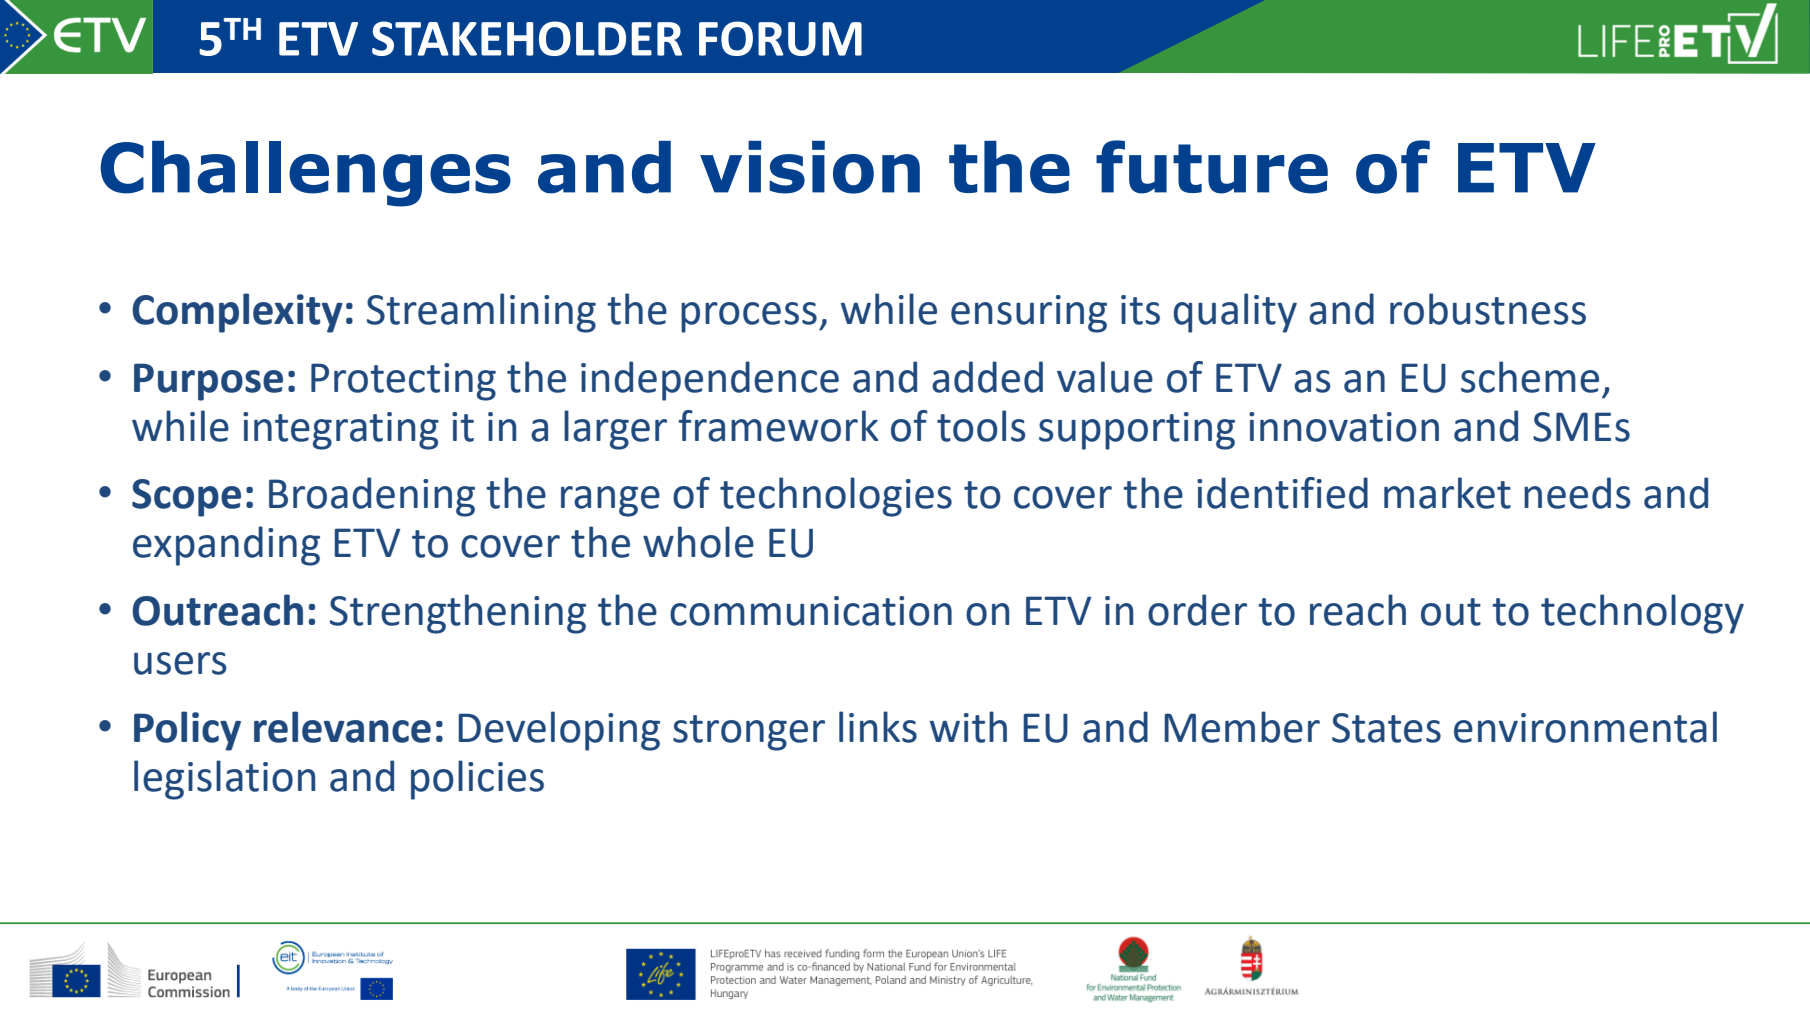  I want to click on relevance, so click(342, 727).
